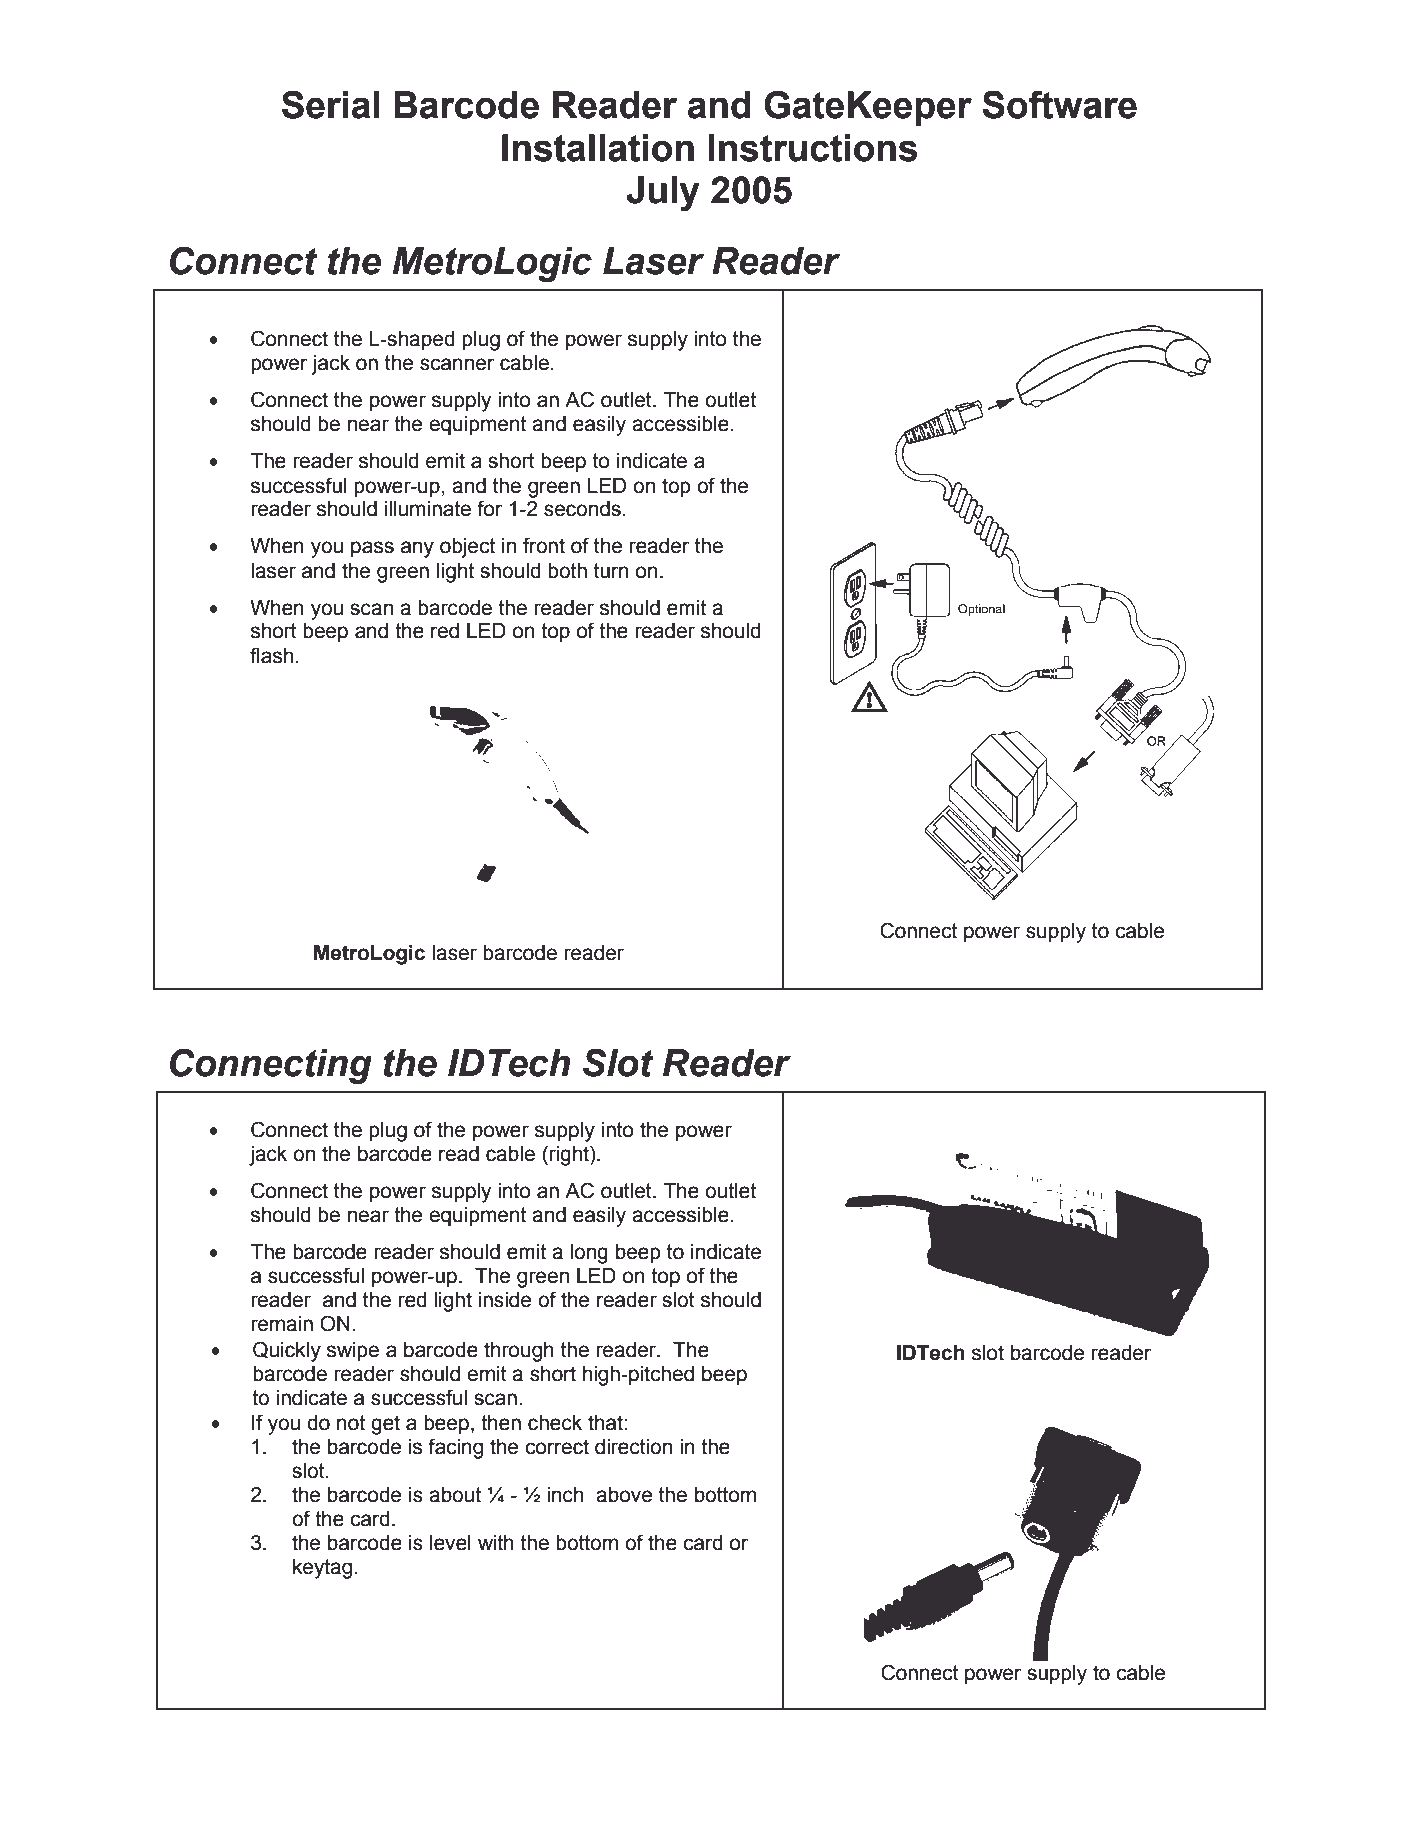  I want to click on pass, so click(372, 549).
